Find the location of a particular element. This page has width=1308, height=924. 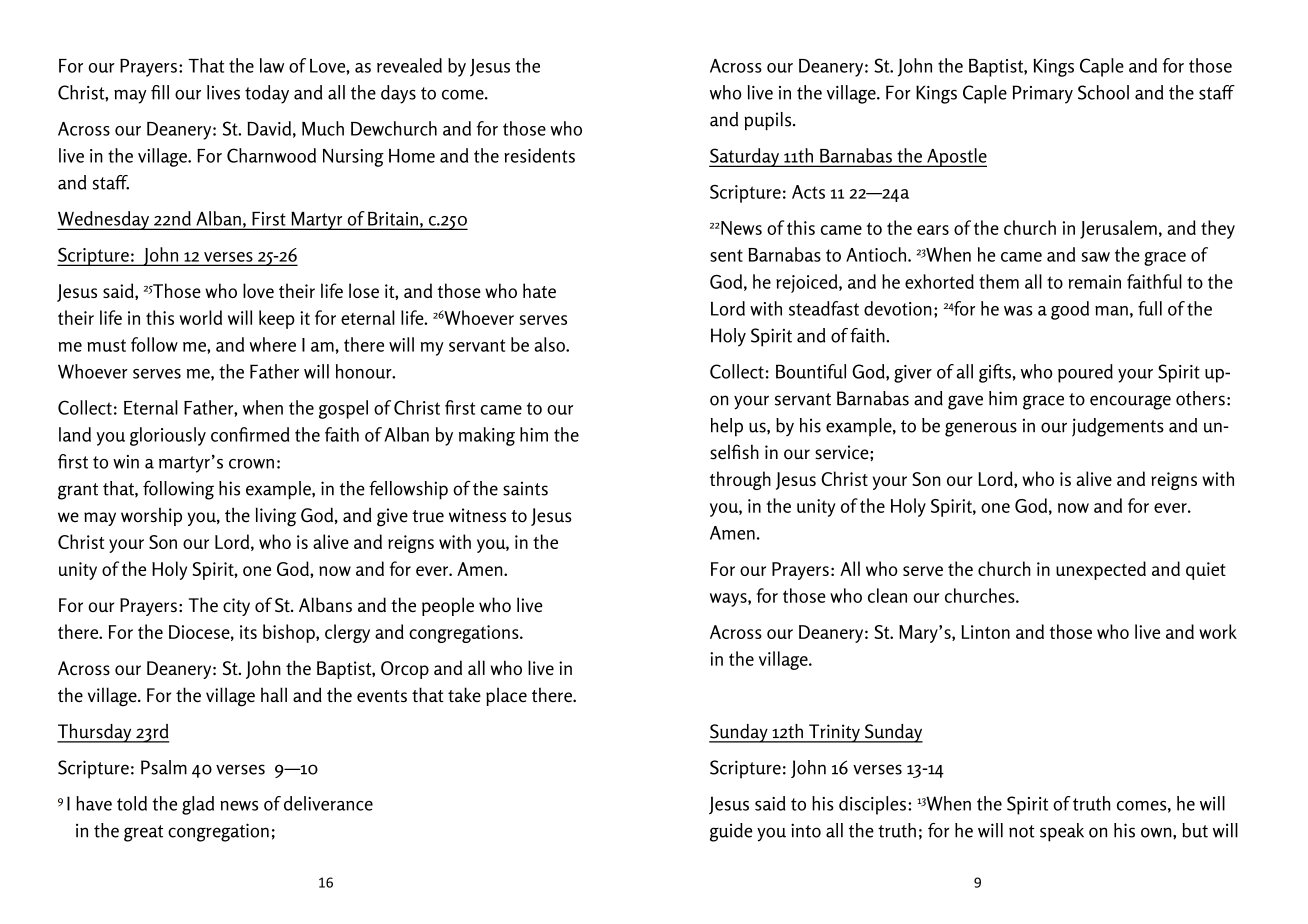

world is located at coordinates (200, 317).
